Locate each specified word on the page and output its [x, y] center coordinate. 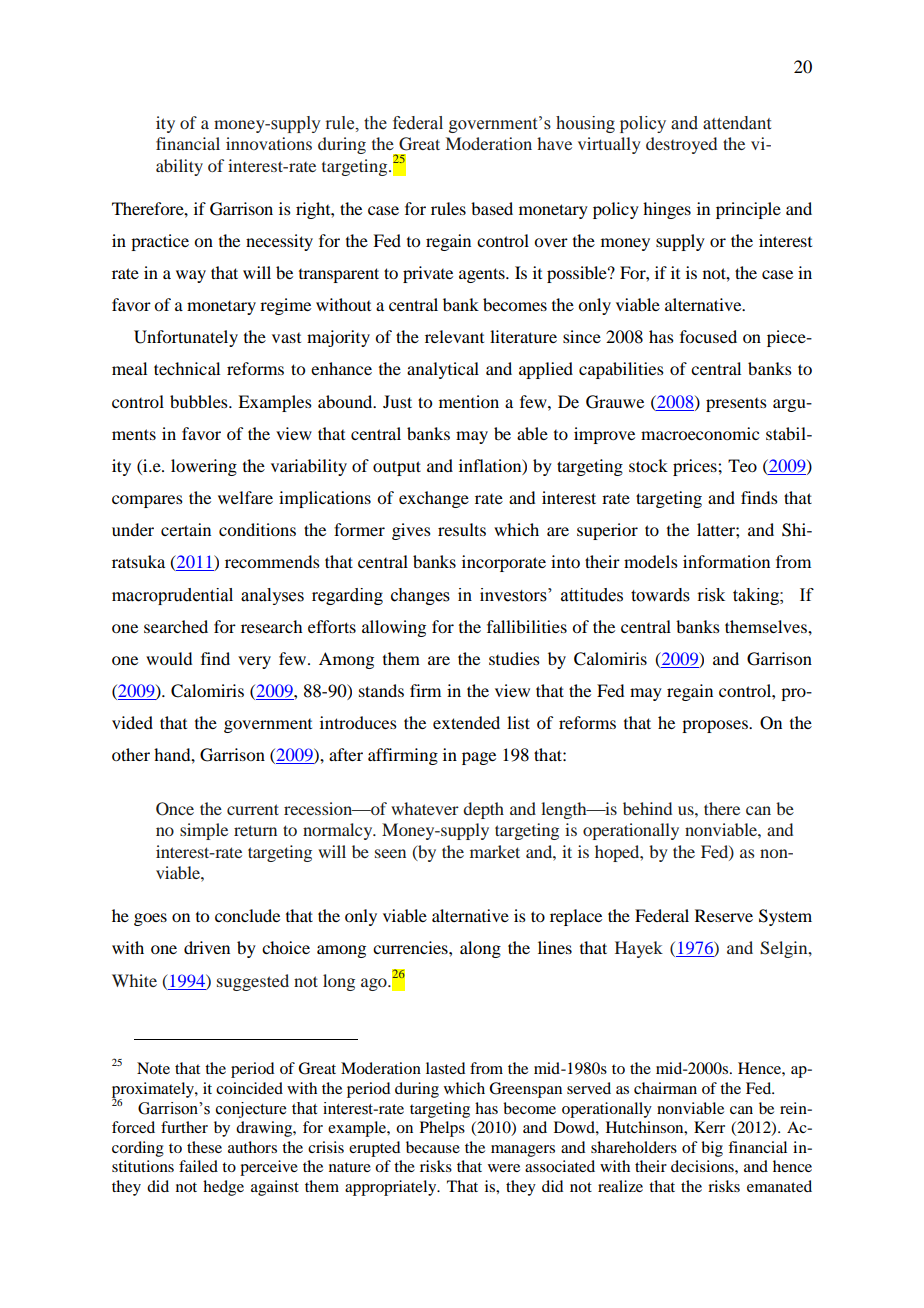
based [492, 208]
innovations [269, 143]
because [433, 1147]
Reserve [724, 915]
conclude [247, 915]
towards [660, 595]
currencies [411, 947]
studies [514, 658]
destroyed [681, 145]
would [169, 658]
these [204, 1147]
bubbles [200, 401]
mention [469, 401]
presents [736, 405]
